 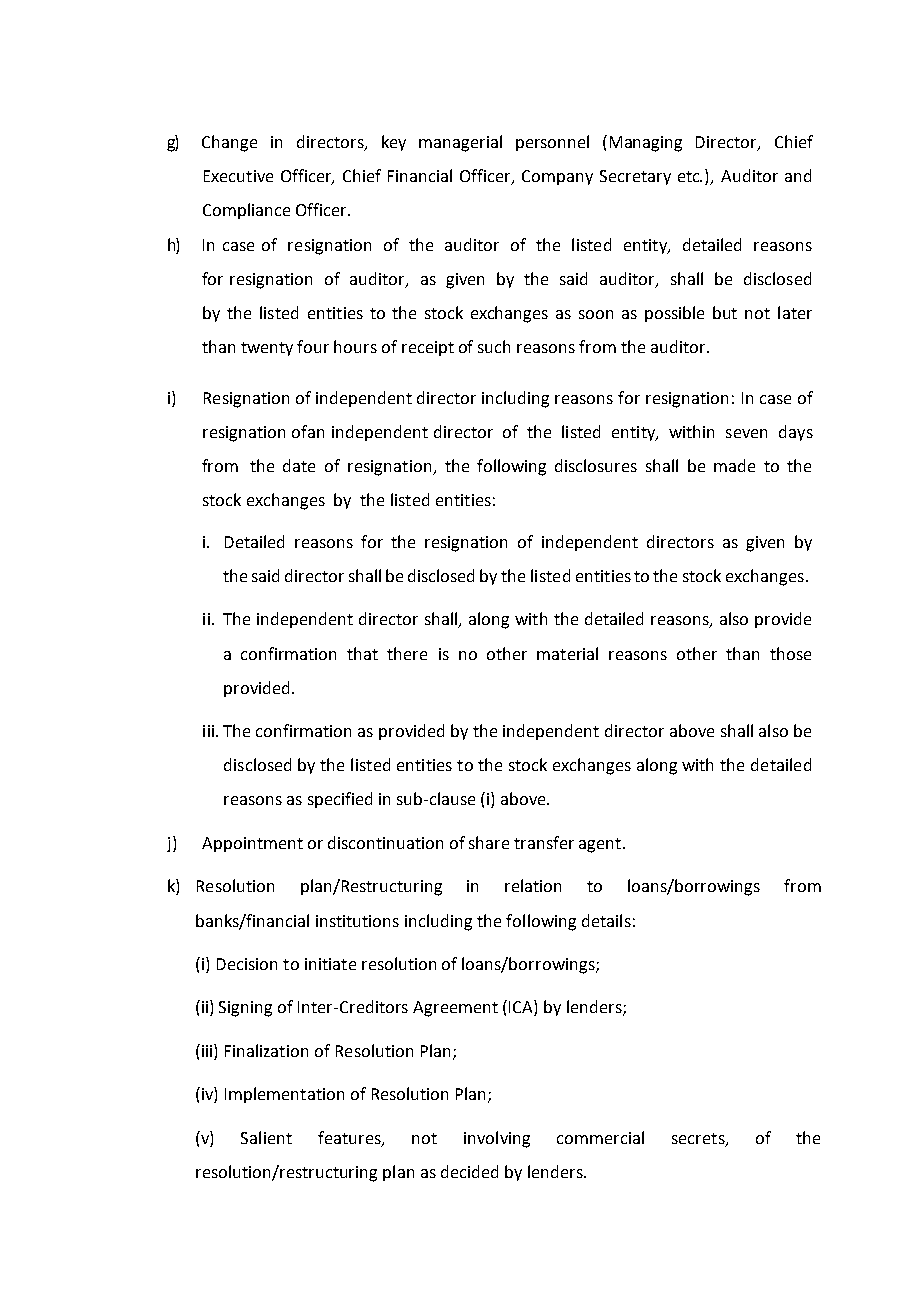 I want to click on date, so click(x=299, y=465).
